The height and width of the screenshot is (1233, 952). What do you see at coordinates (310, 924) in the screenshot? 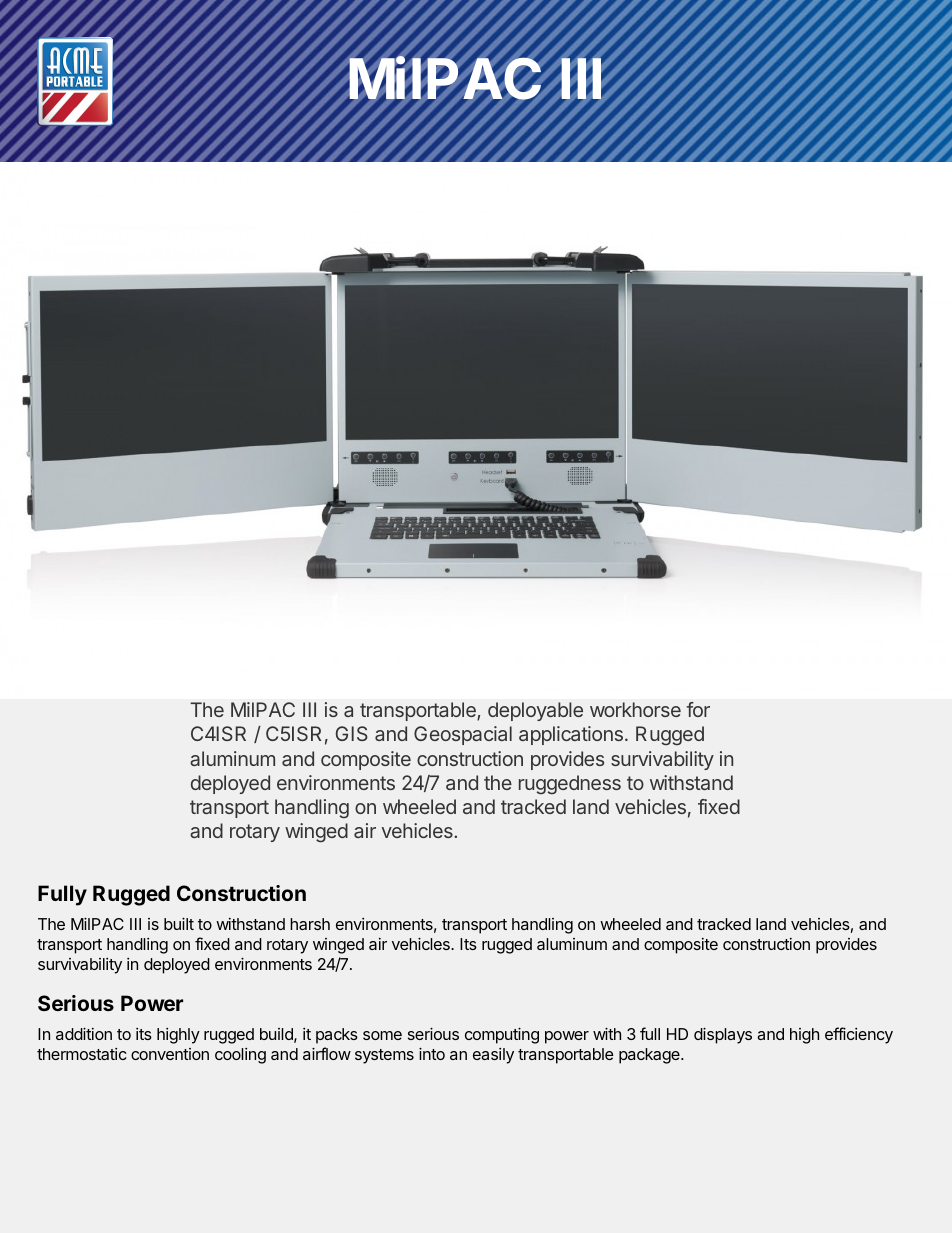
I see `harsh` at bounding box center [310, 924].
